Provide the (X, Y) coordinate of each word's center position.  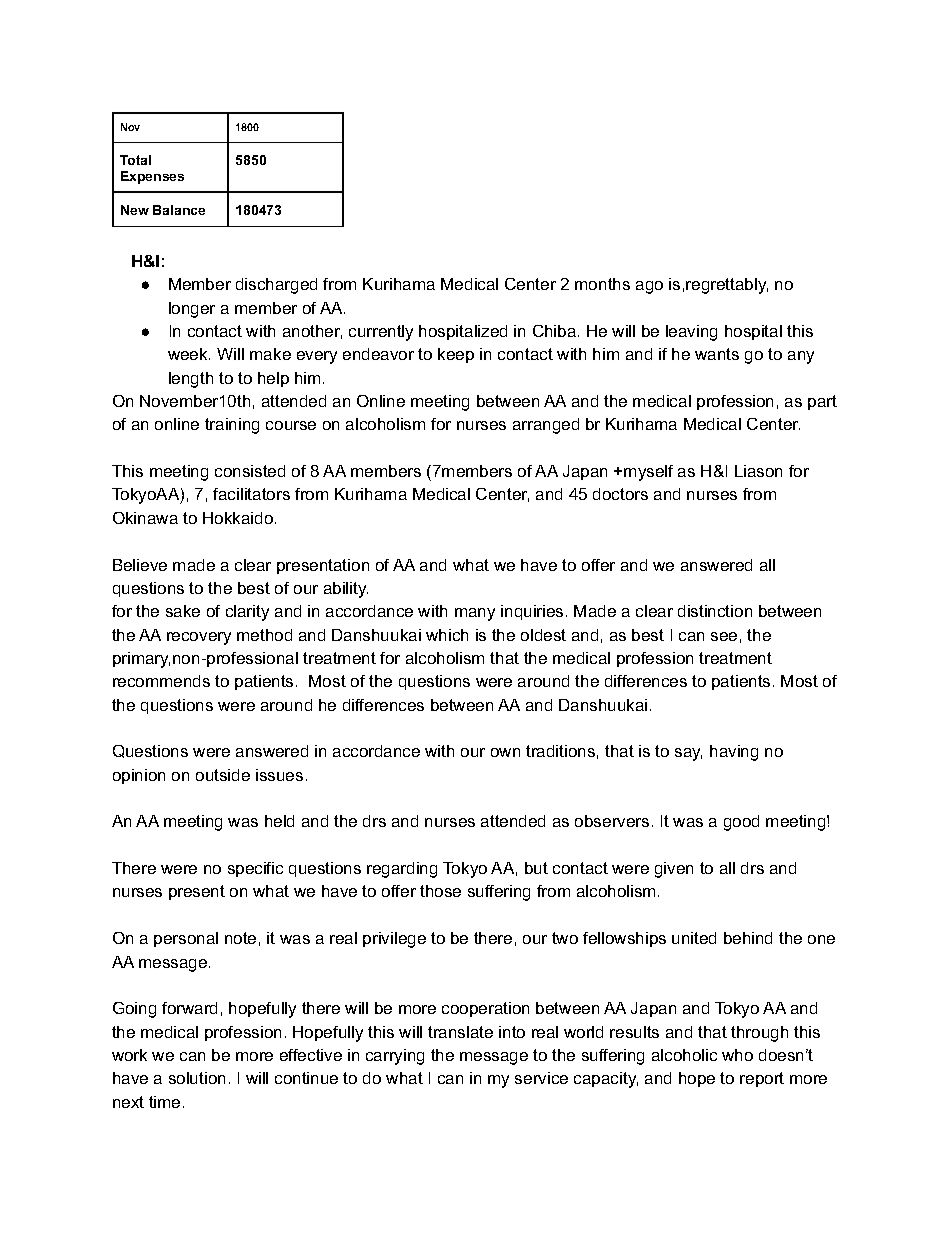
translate (460, 1032)
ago (649, 287)
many (475, 614)
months (602, 284)
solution (197, 1078)
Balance (179, 210)
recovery (199, 638)
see (724, 636)
